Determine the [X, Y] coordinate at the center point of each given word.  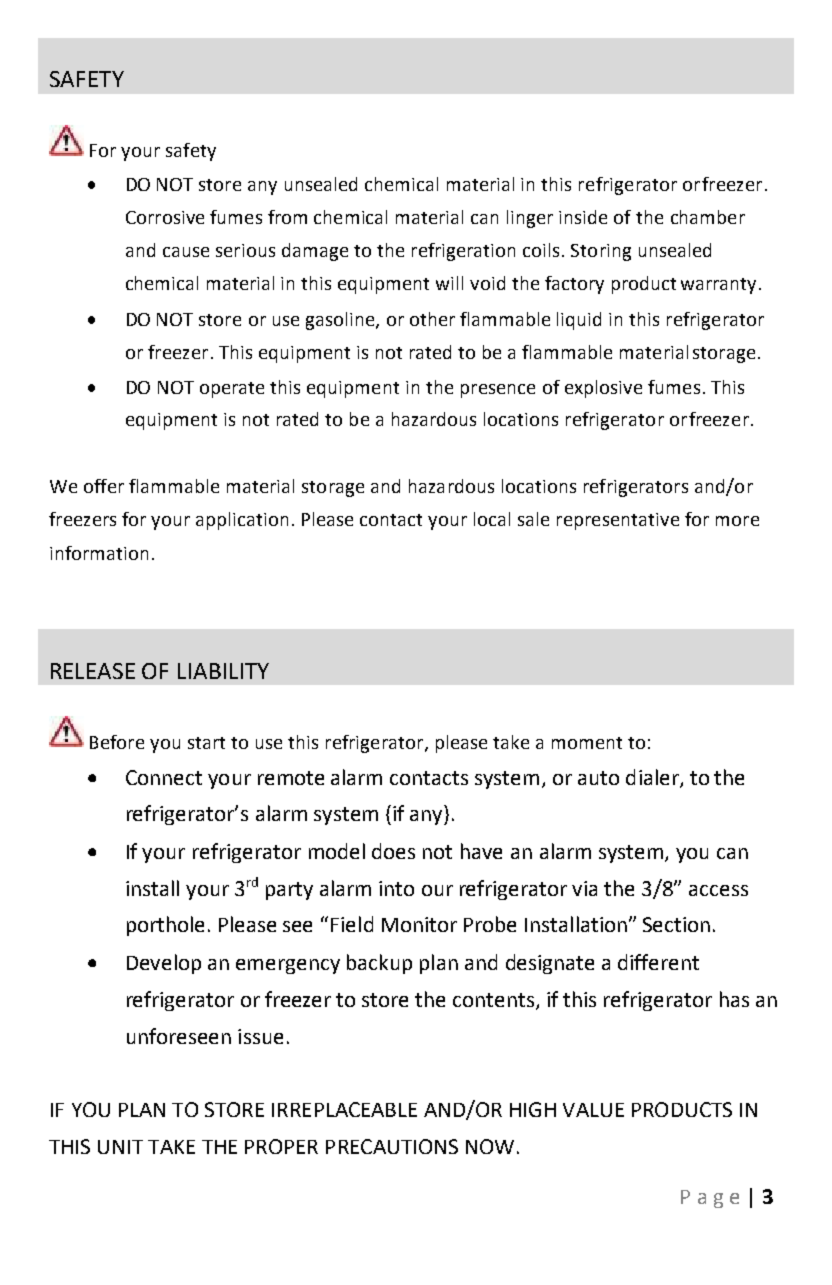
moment [587, 743]
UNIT [120, 1147]
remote [291, 778]
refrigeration [463, 252]
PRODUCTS [682, 1109]
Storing [601, 252]
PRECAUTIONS [392, 1146]
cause [186, 252]
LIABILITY [223, 671]
